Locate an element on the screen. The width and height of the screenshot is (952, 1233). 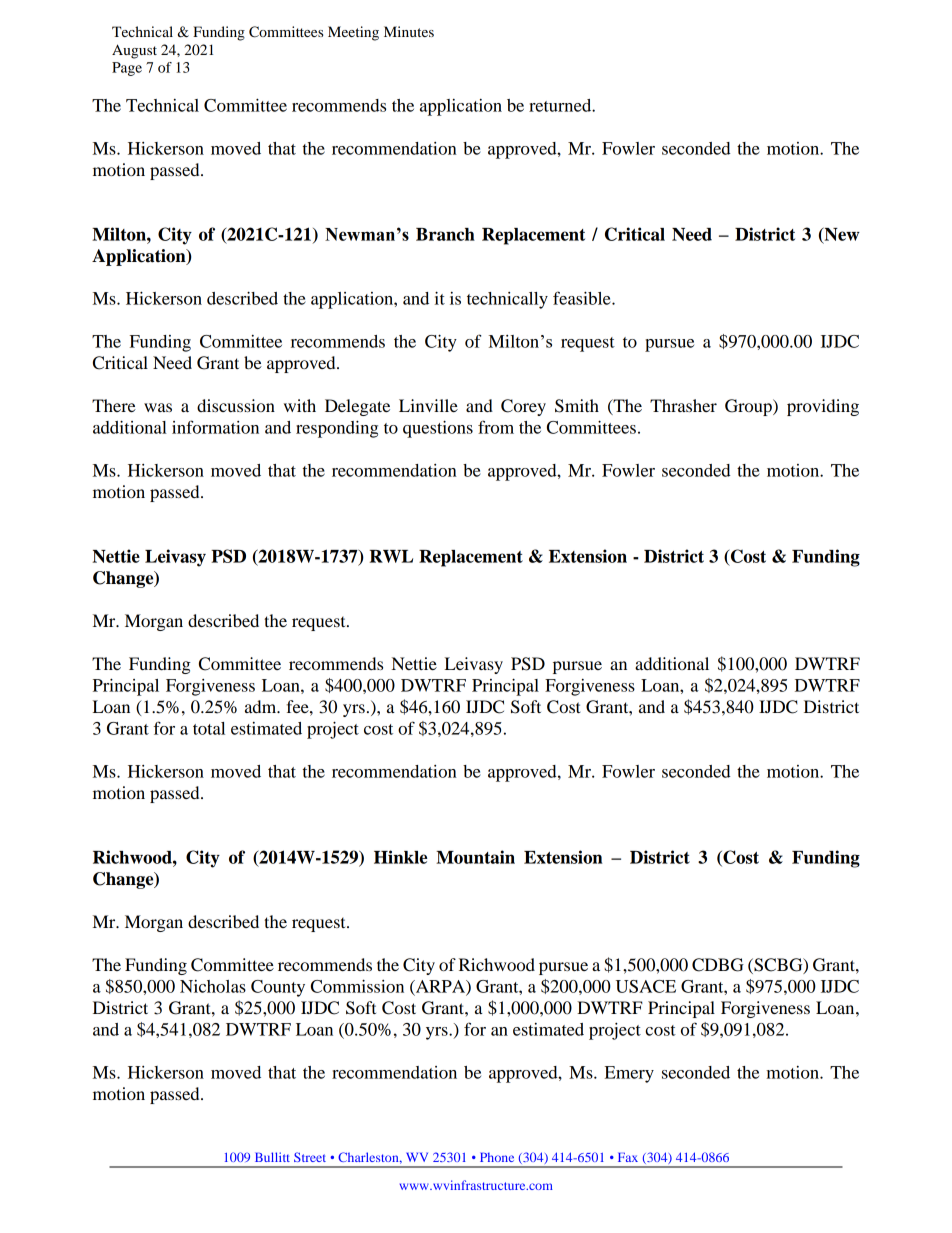
CDBG is located at coordinates (718, 965).
